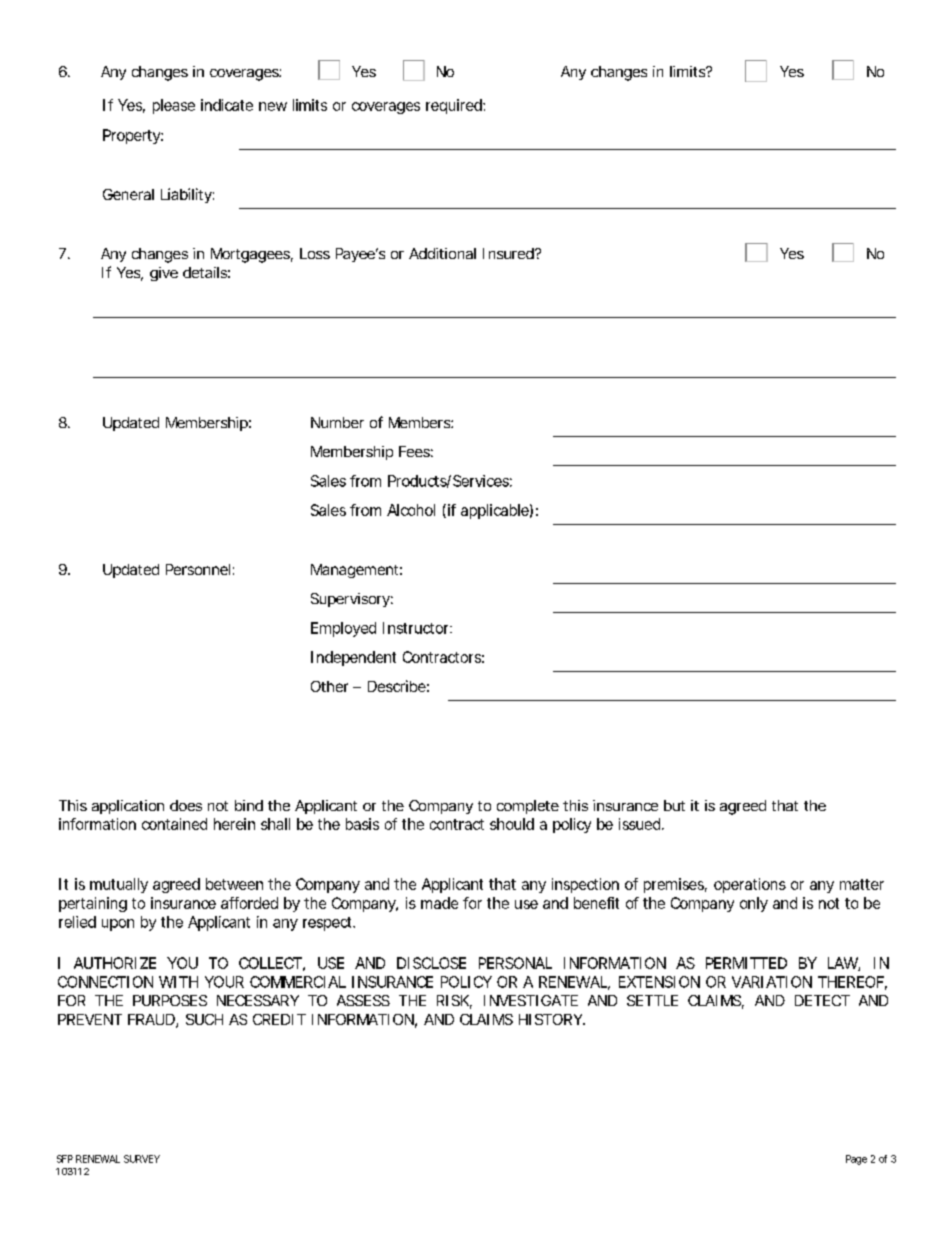 The width and height of the document is (952, 1233). Describe the element at coordinates (416, 451) in the document. I see `Fees` at that location.
